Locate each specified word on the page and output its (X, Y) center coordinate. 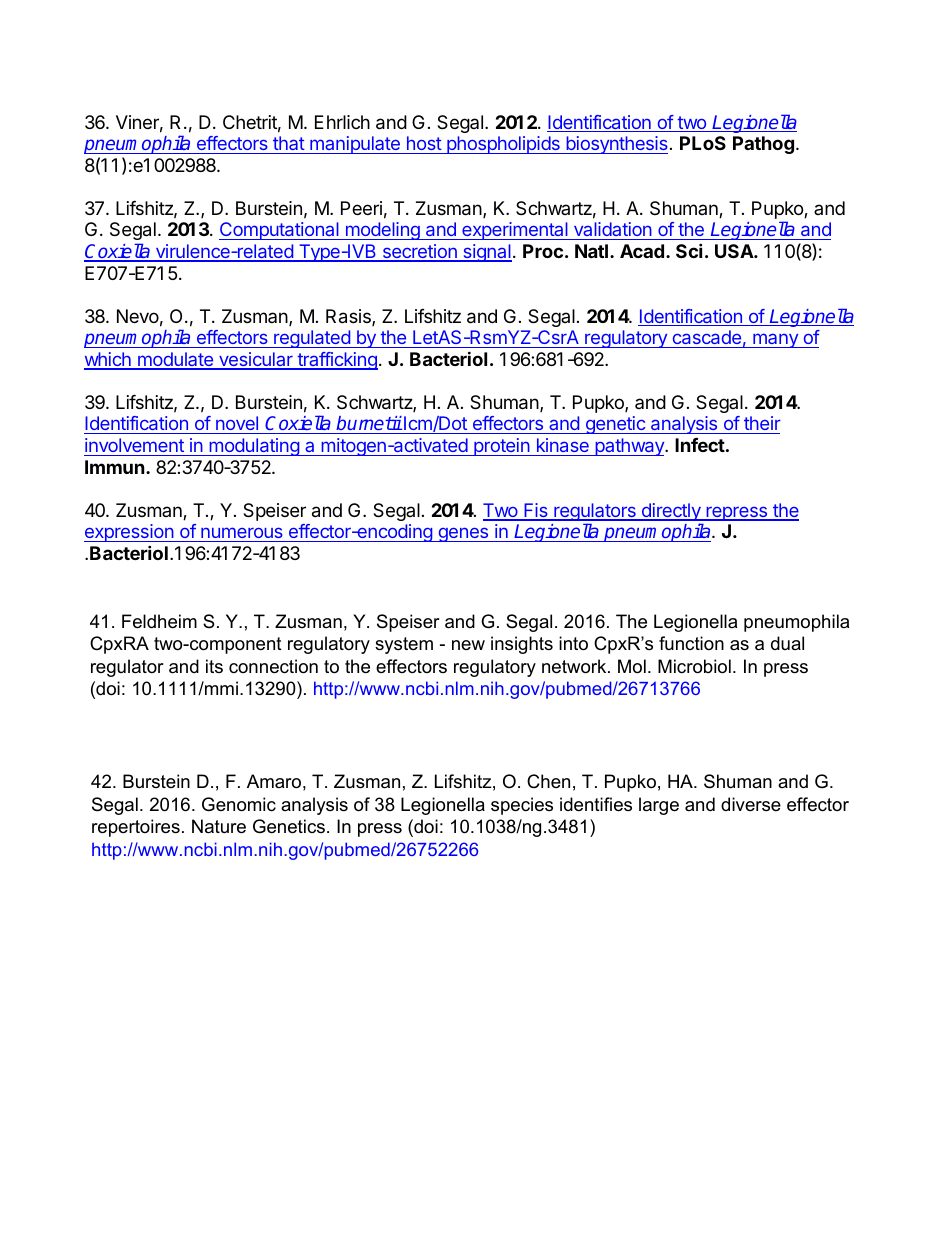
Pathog (763, 145)
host (424, 143)
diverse (751, 804)
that (289, 143)
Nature (219, 826)
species (522, 806)
